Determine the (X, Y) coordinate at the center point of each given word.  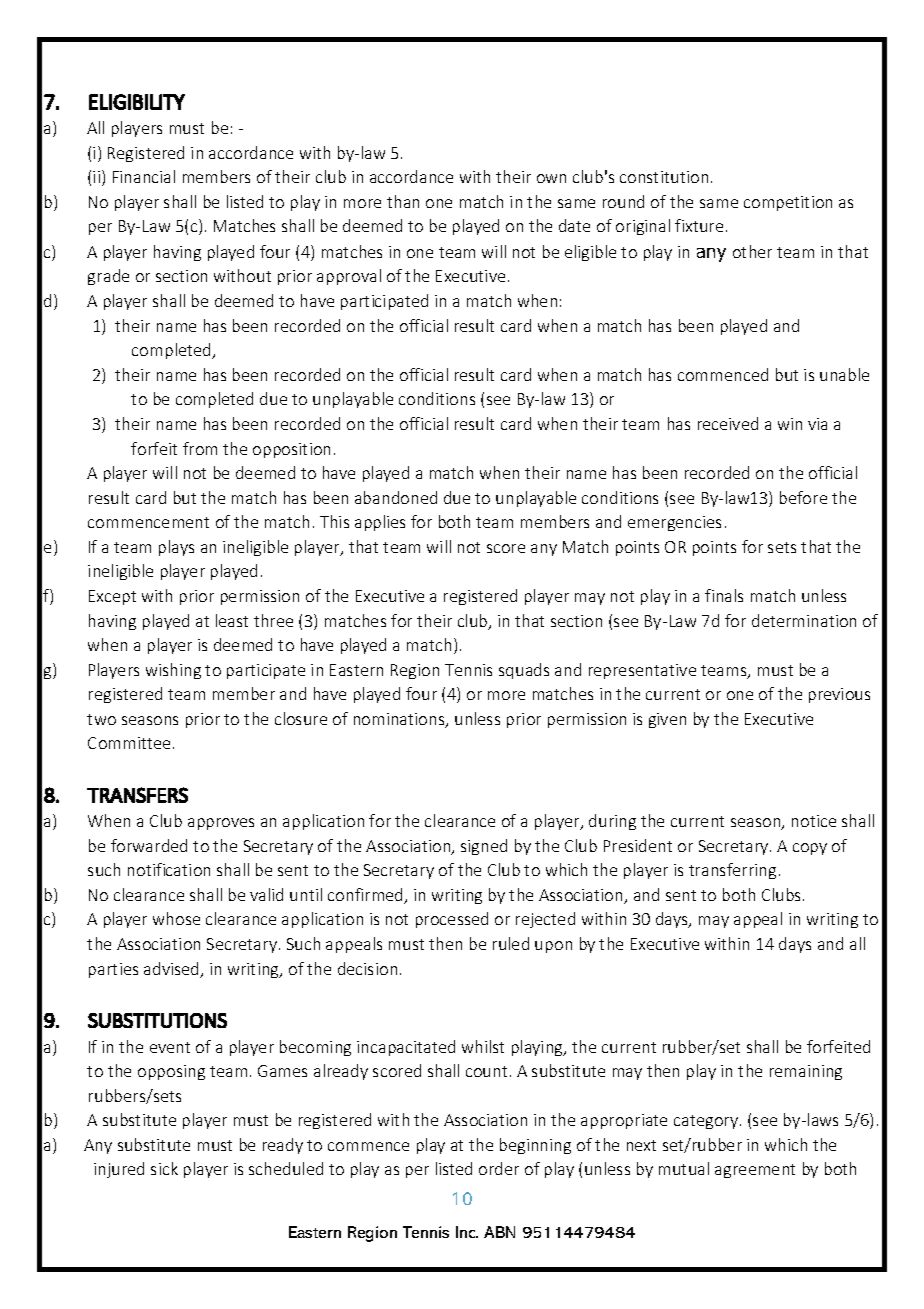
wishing (173, 671)
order (499, 1168)
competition (788, 203)
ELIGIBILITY (137, 102)
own (551, 178)
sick (164, 1168)
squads (524, 671)
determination (804, 620)
